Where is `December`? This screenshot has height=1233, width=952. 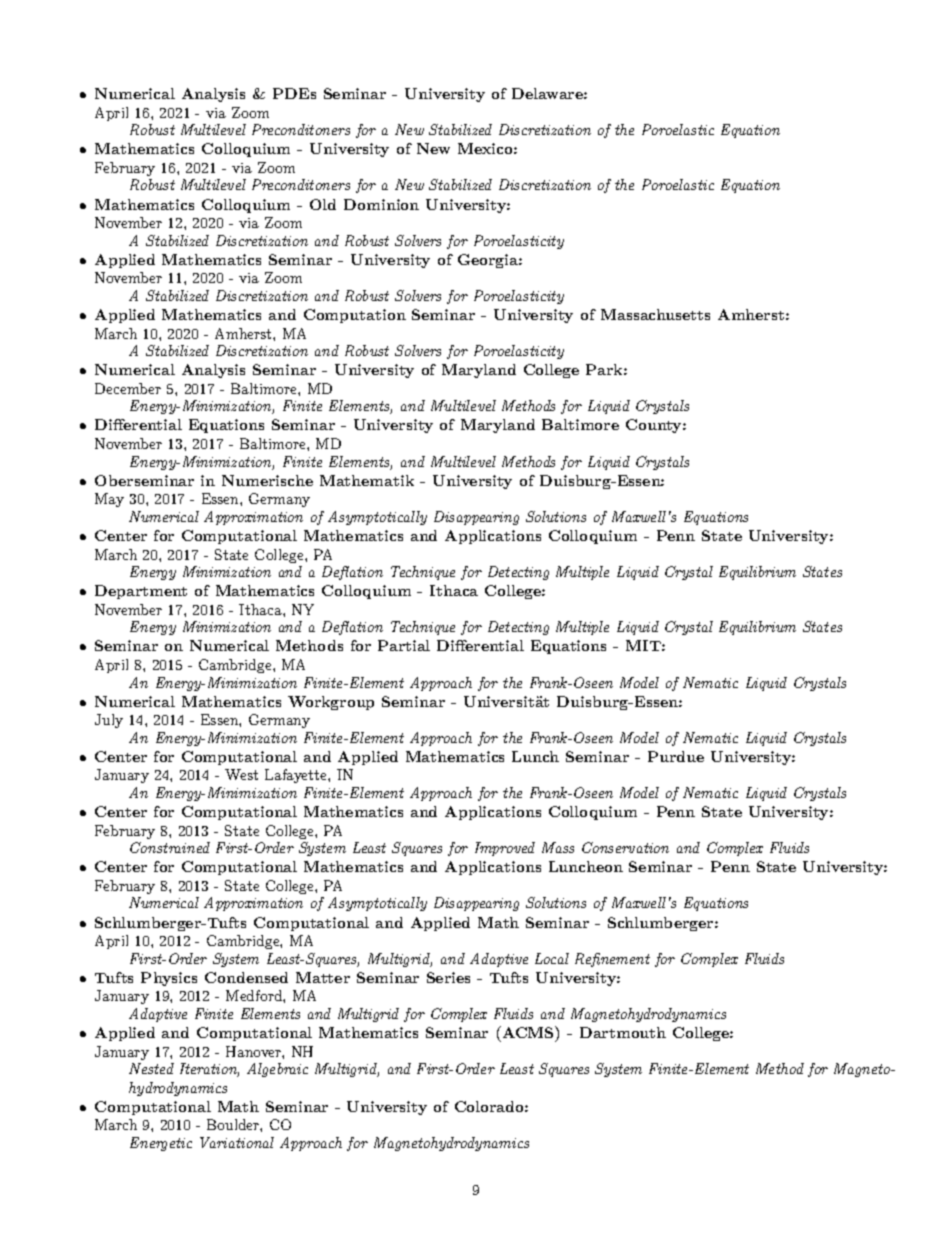
December is located at coordinates (128, 388).
